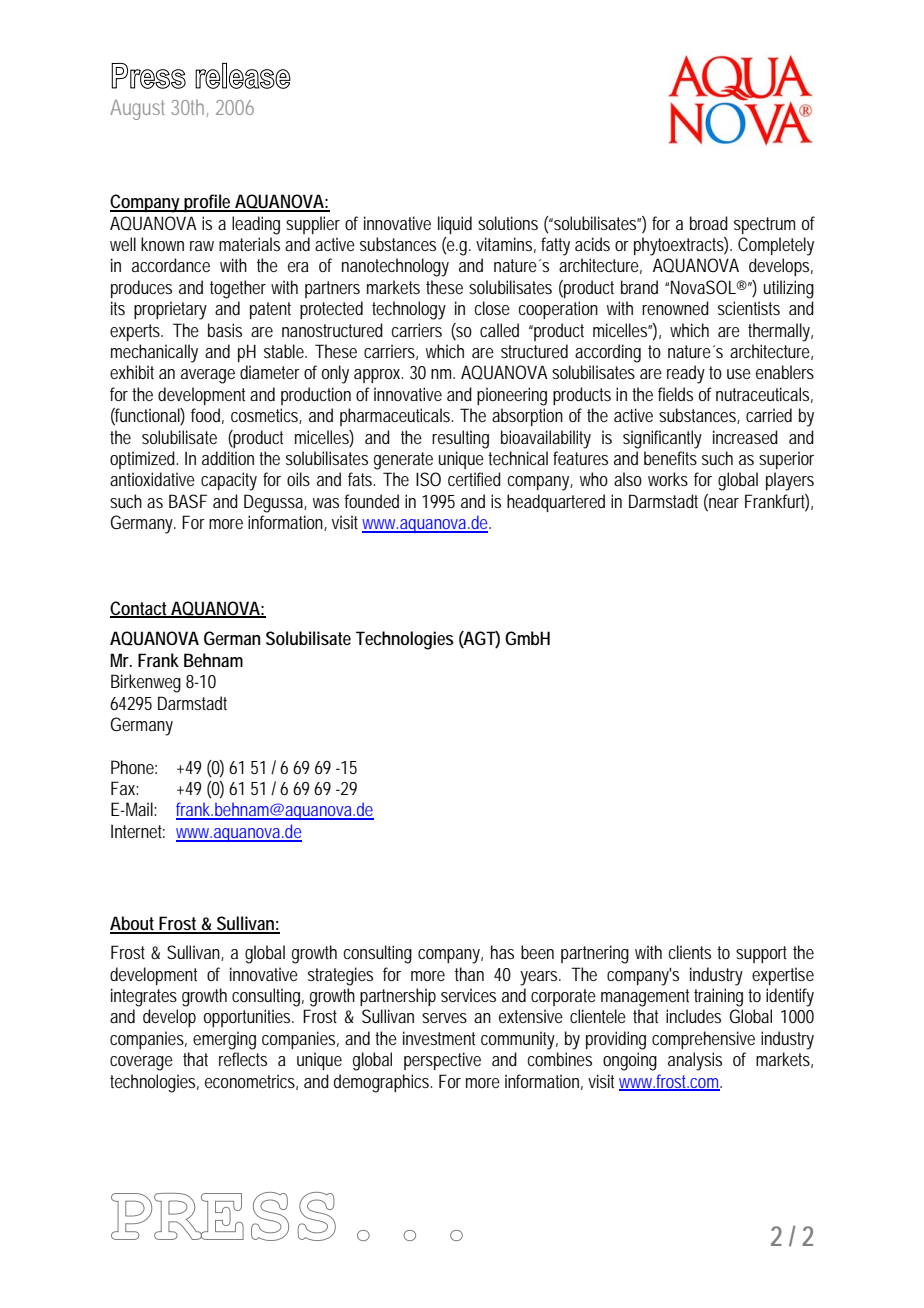 This screenshot has width=924, height=1308. I want to click on broad, so click(709, 223).
